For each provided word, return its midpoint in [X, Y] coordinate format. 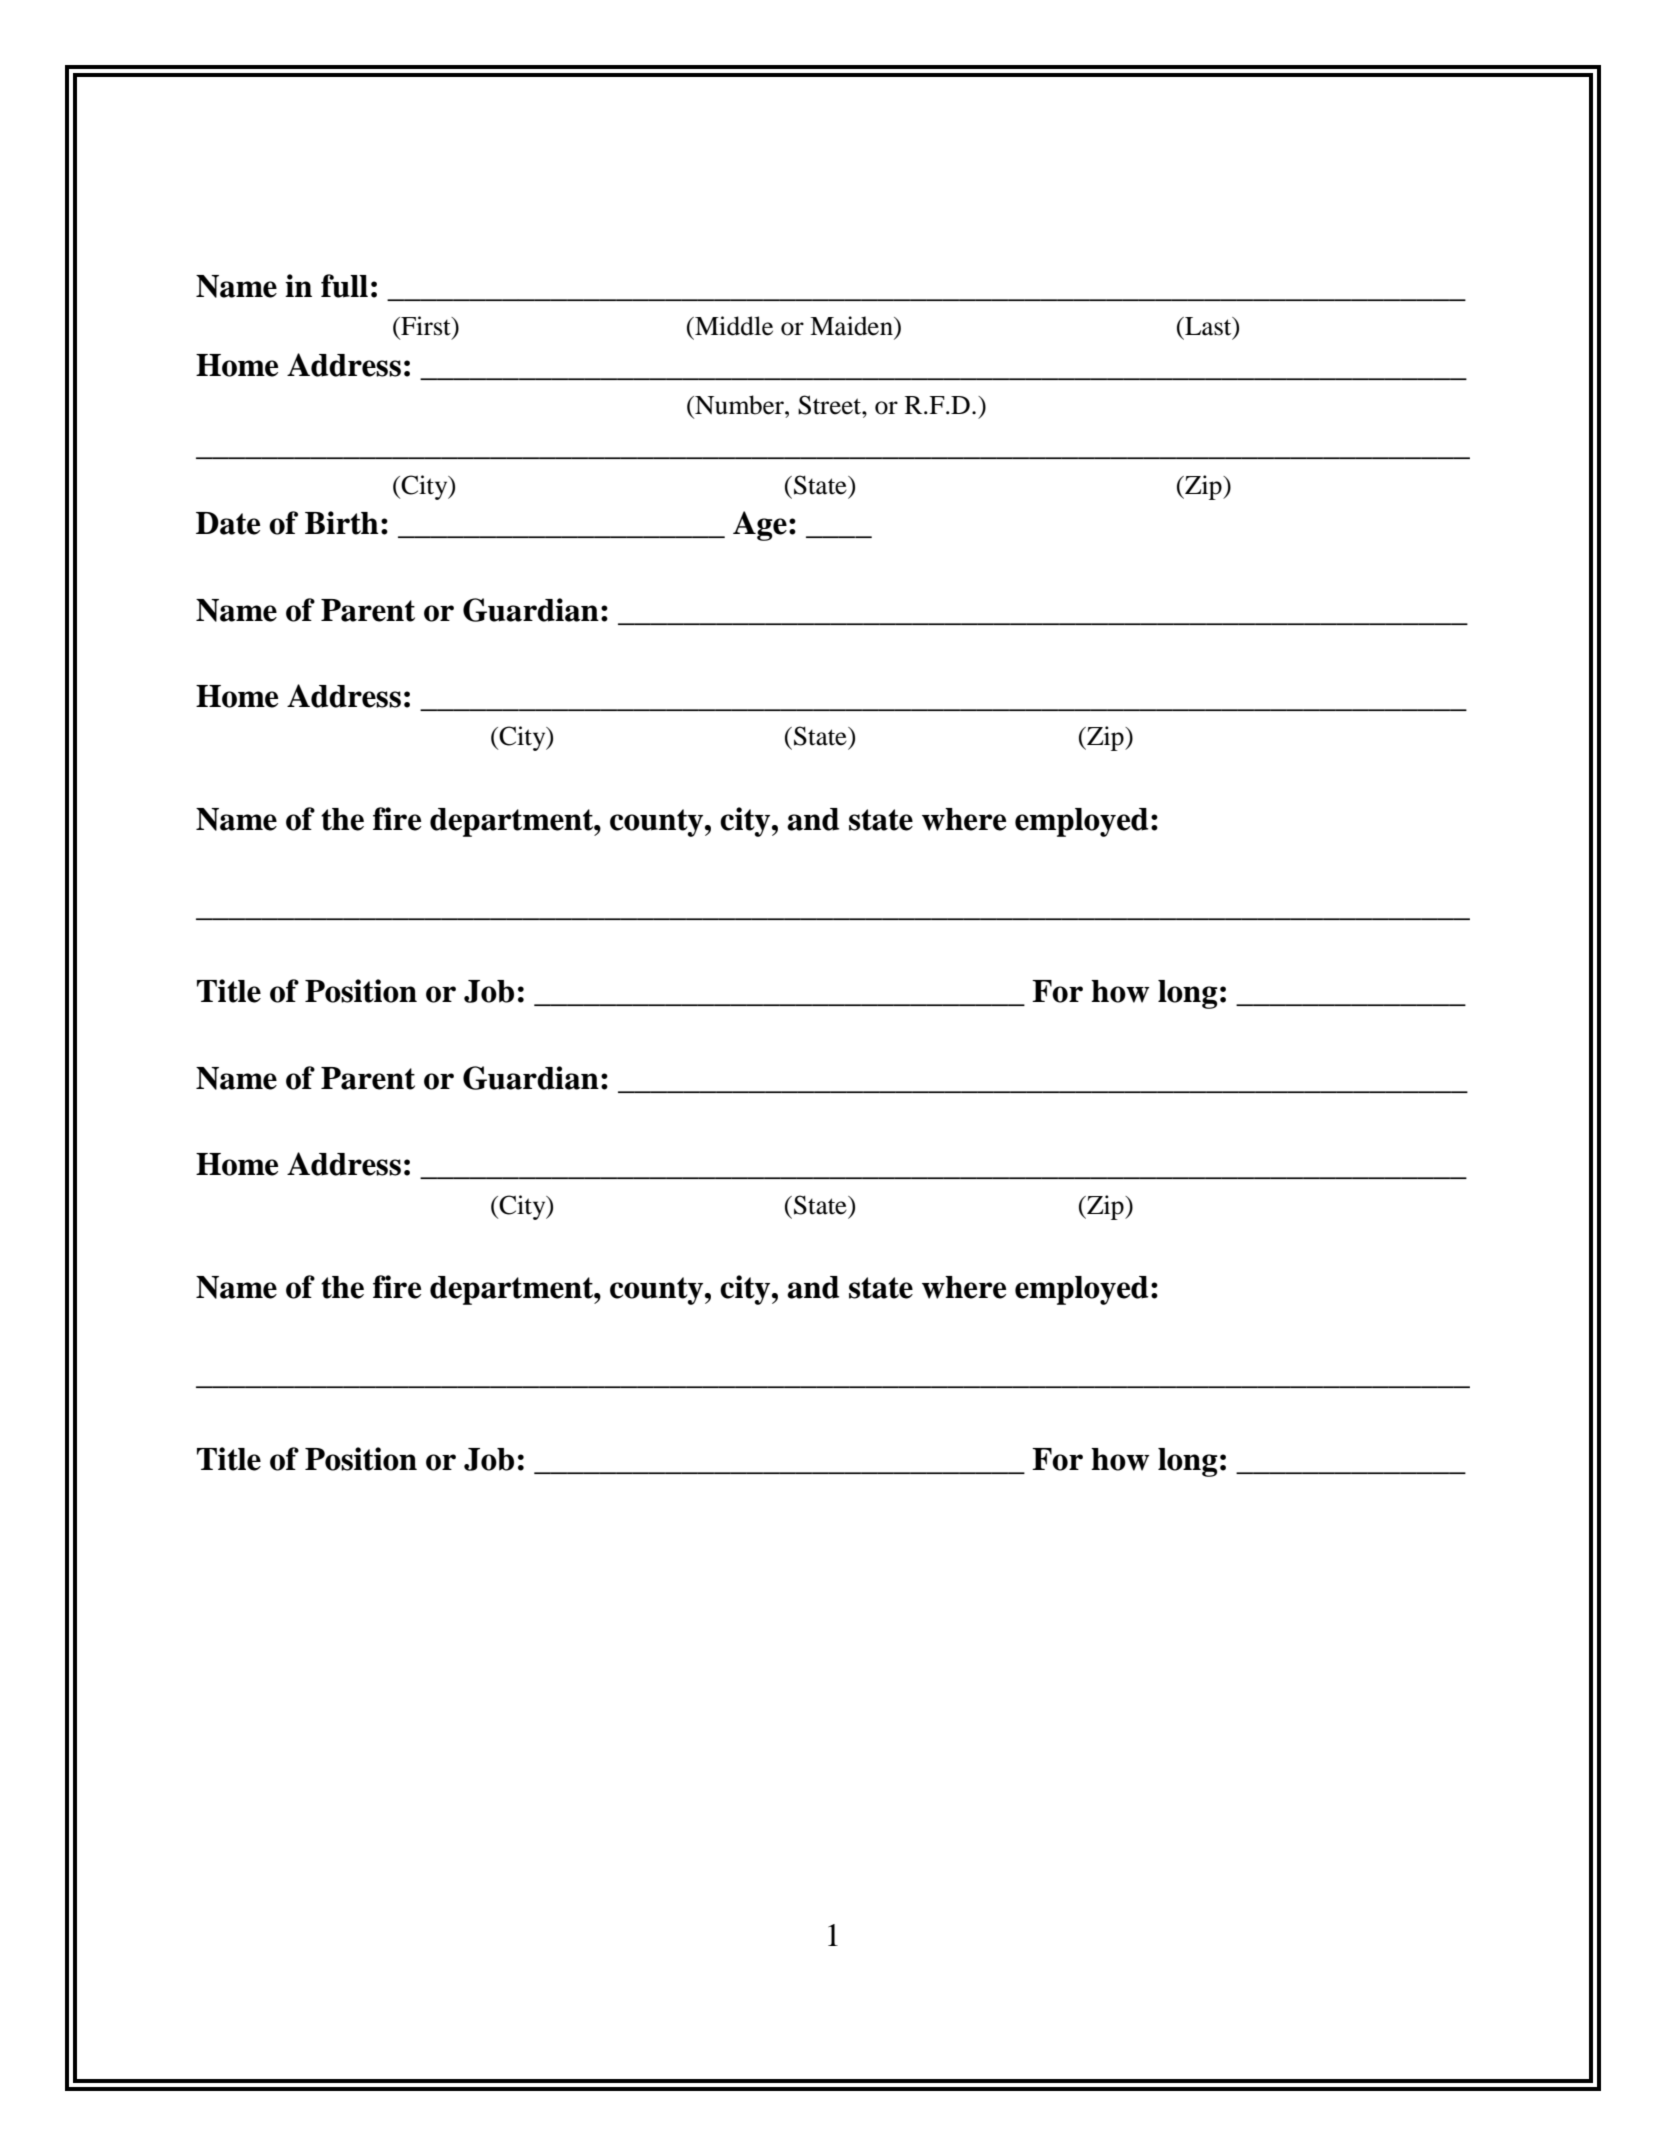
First [426, 326]
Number [739, 405]
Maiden [852, 326]
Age [760, 526]
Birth [342, 523]
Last [1208, 327]
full [344, 286]
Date [228, 523]
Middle [733, 326]
